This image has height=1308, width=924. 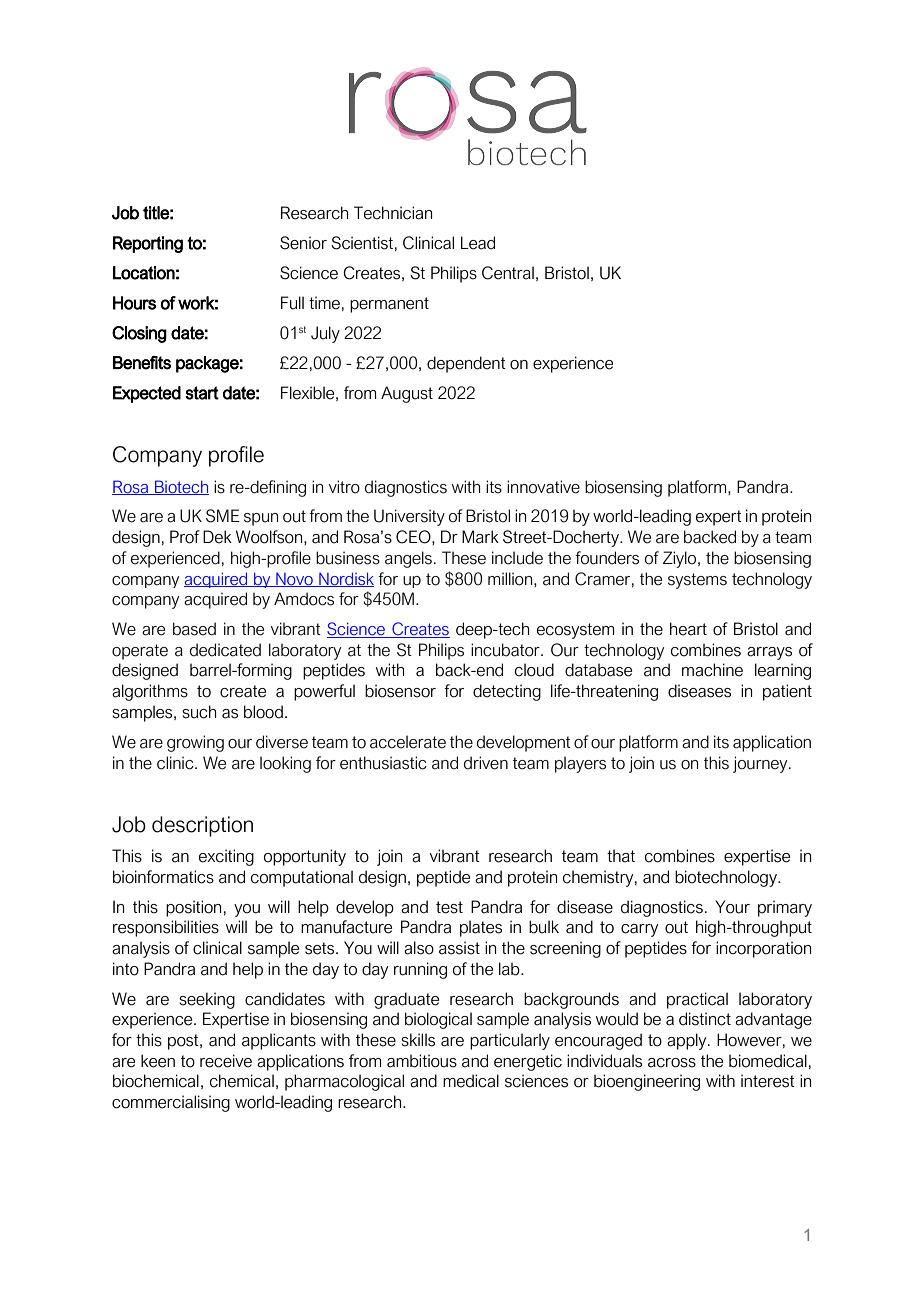 I want to click on Your, so click(x=732, y=907).
